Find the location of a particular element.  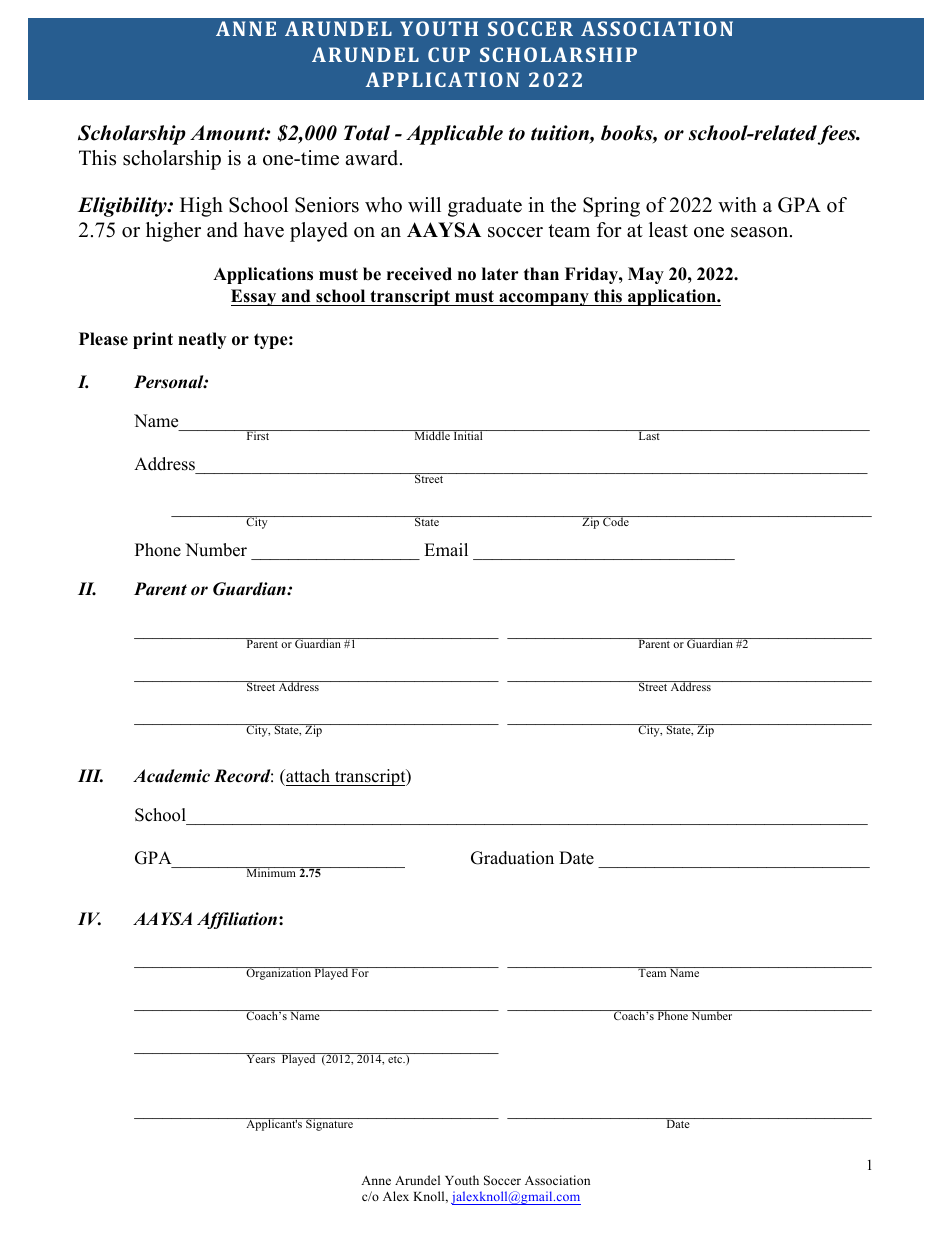

Eligibility is located at coordinates (123, 207).
